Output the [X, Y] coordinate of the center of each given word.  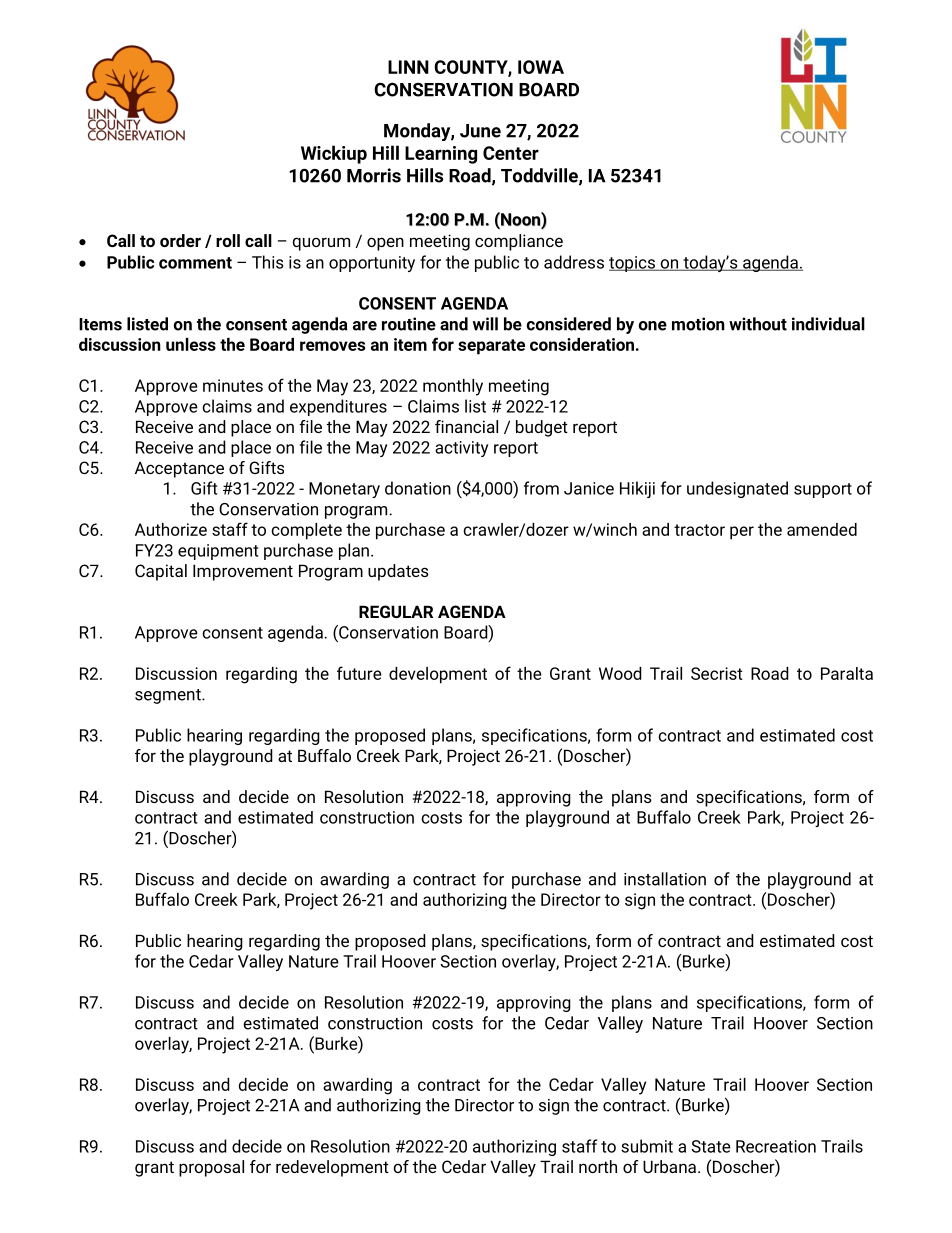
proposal [211, 1168]
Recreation [776, 1146]
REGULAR [396, 611]
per [742, 533]
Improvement [243, 572]
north [598, 1166]
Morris [374, 175]
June [480, 131]
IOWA [541, 67]
